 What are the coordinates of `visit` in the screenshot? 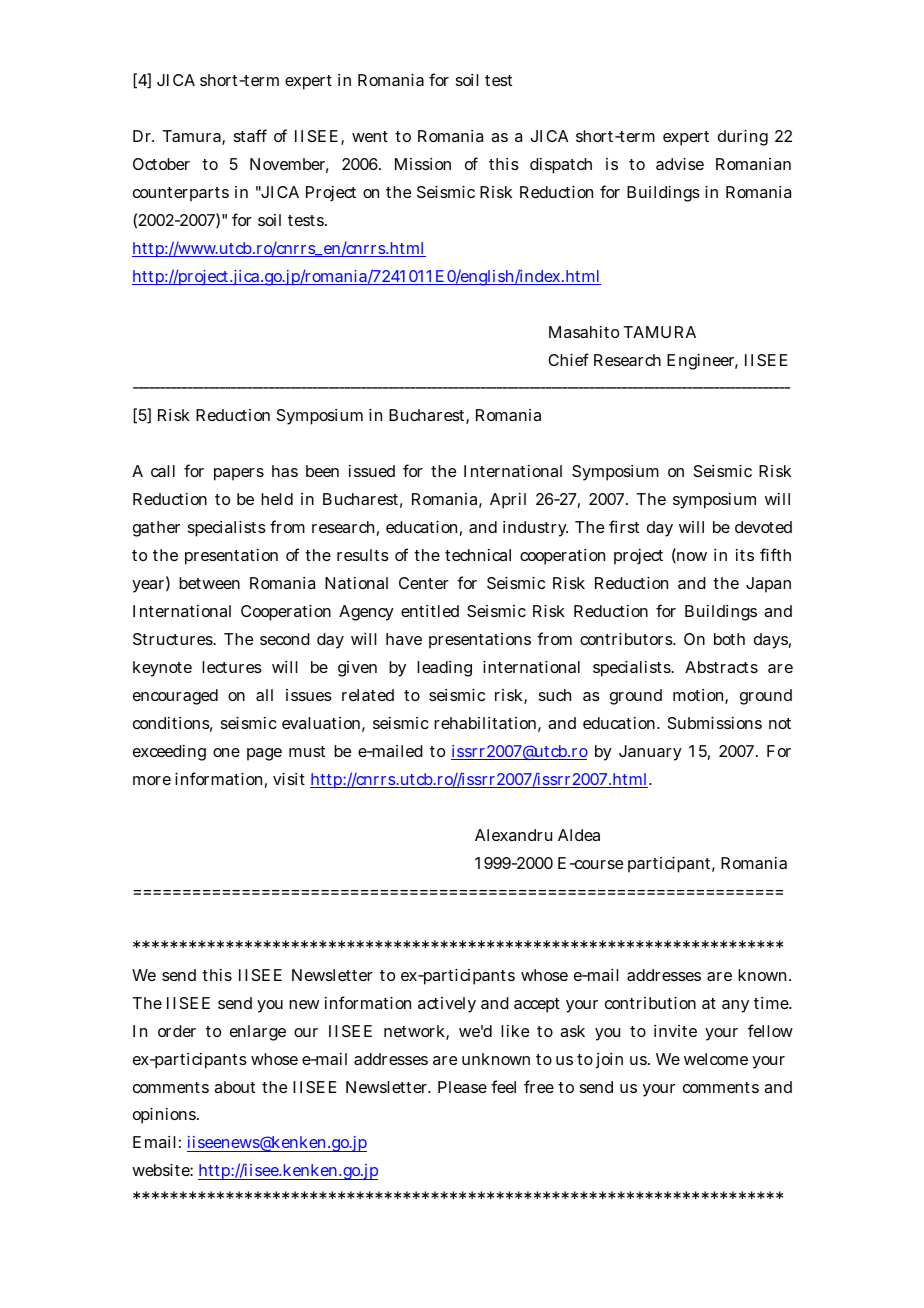 It's located at (289, 779).
